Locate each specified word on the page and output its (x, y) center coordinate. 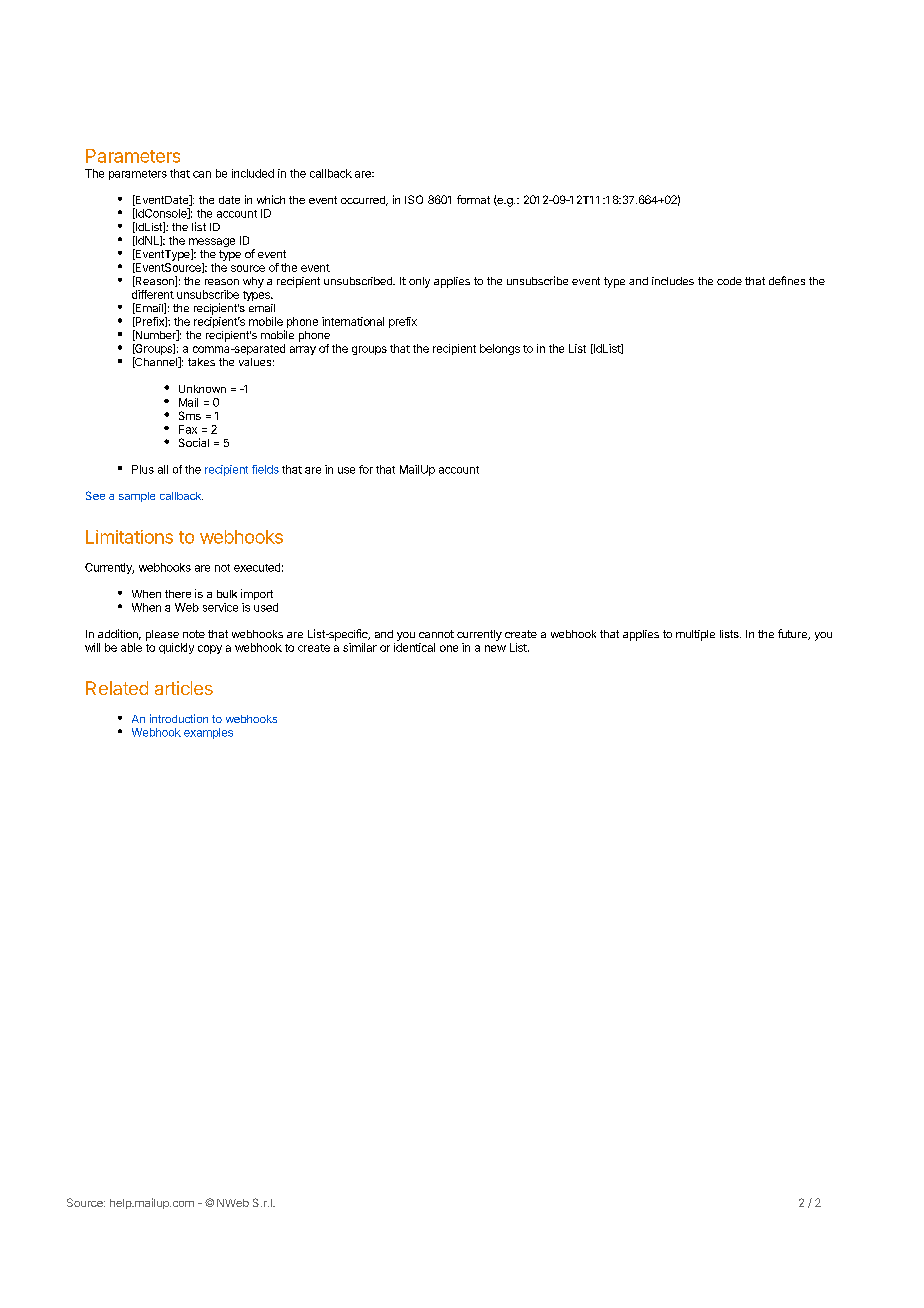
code (729, 281)
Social (194, 442)
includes (673, 281)
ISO (414, 199)
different (153, 294)
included (253, 173)
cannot (436, 634)
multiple (695, 635)
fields (265, 469)
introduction (179, 718)
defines (787, 280)
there (178, 594)
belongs (500, 349)
